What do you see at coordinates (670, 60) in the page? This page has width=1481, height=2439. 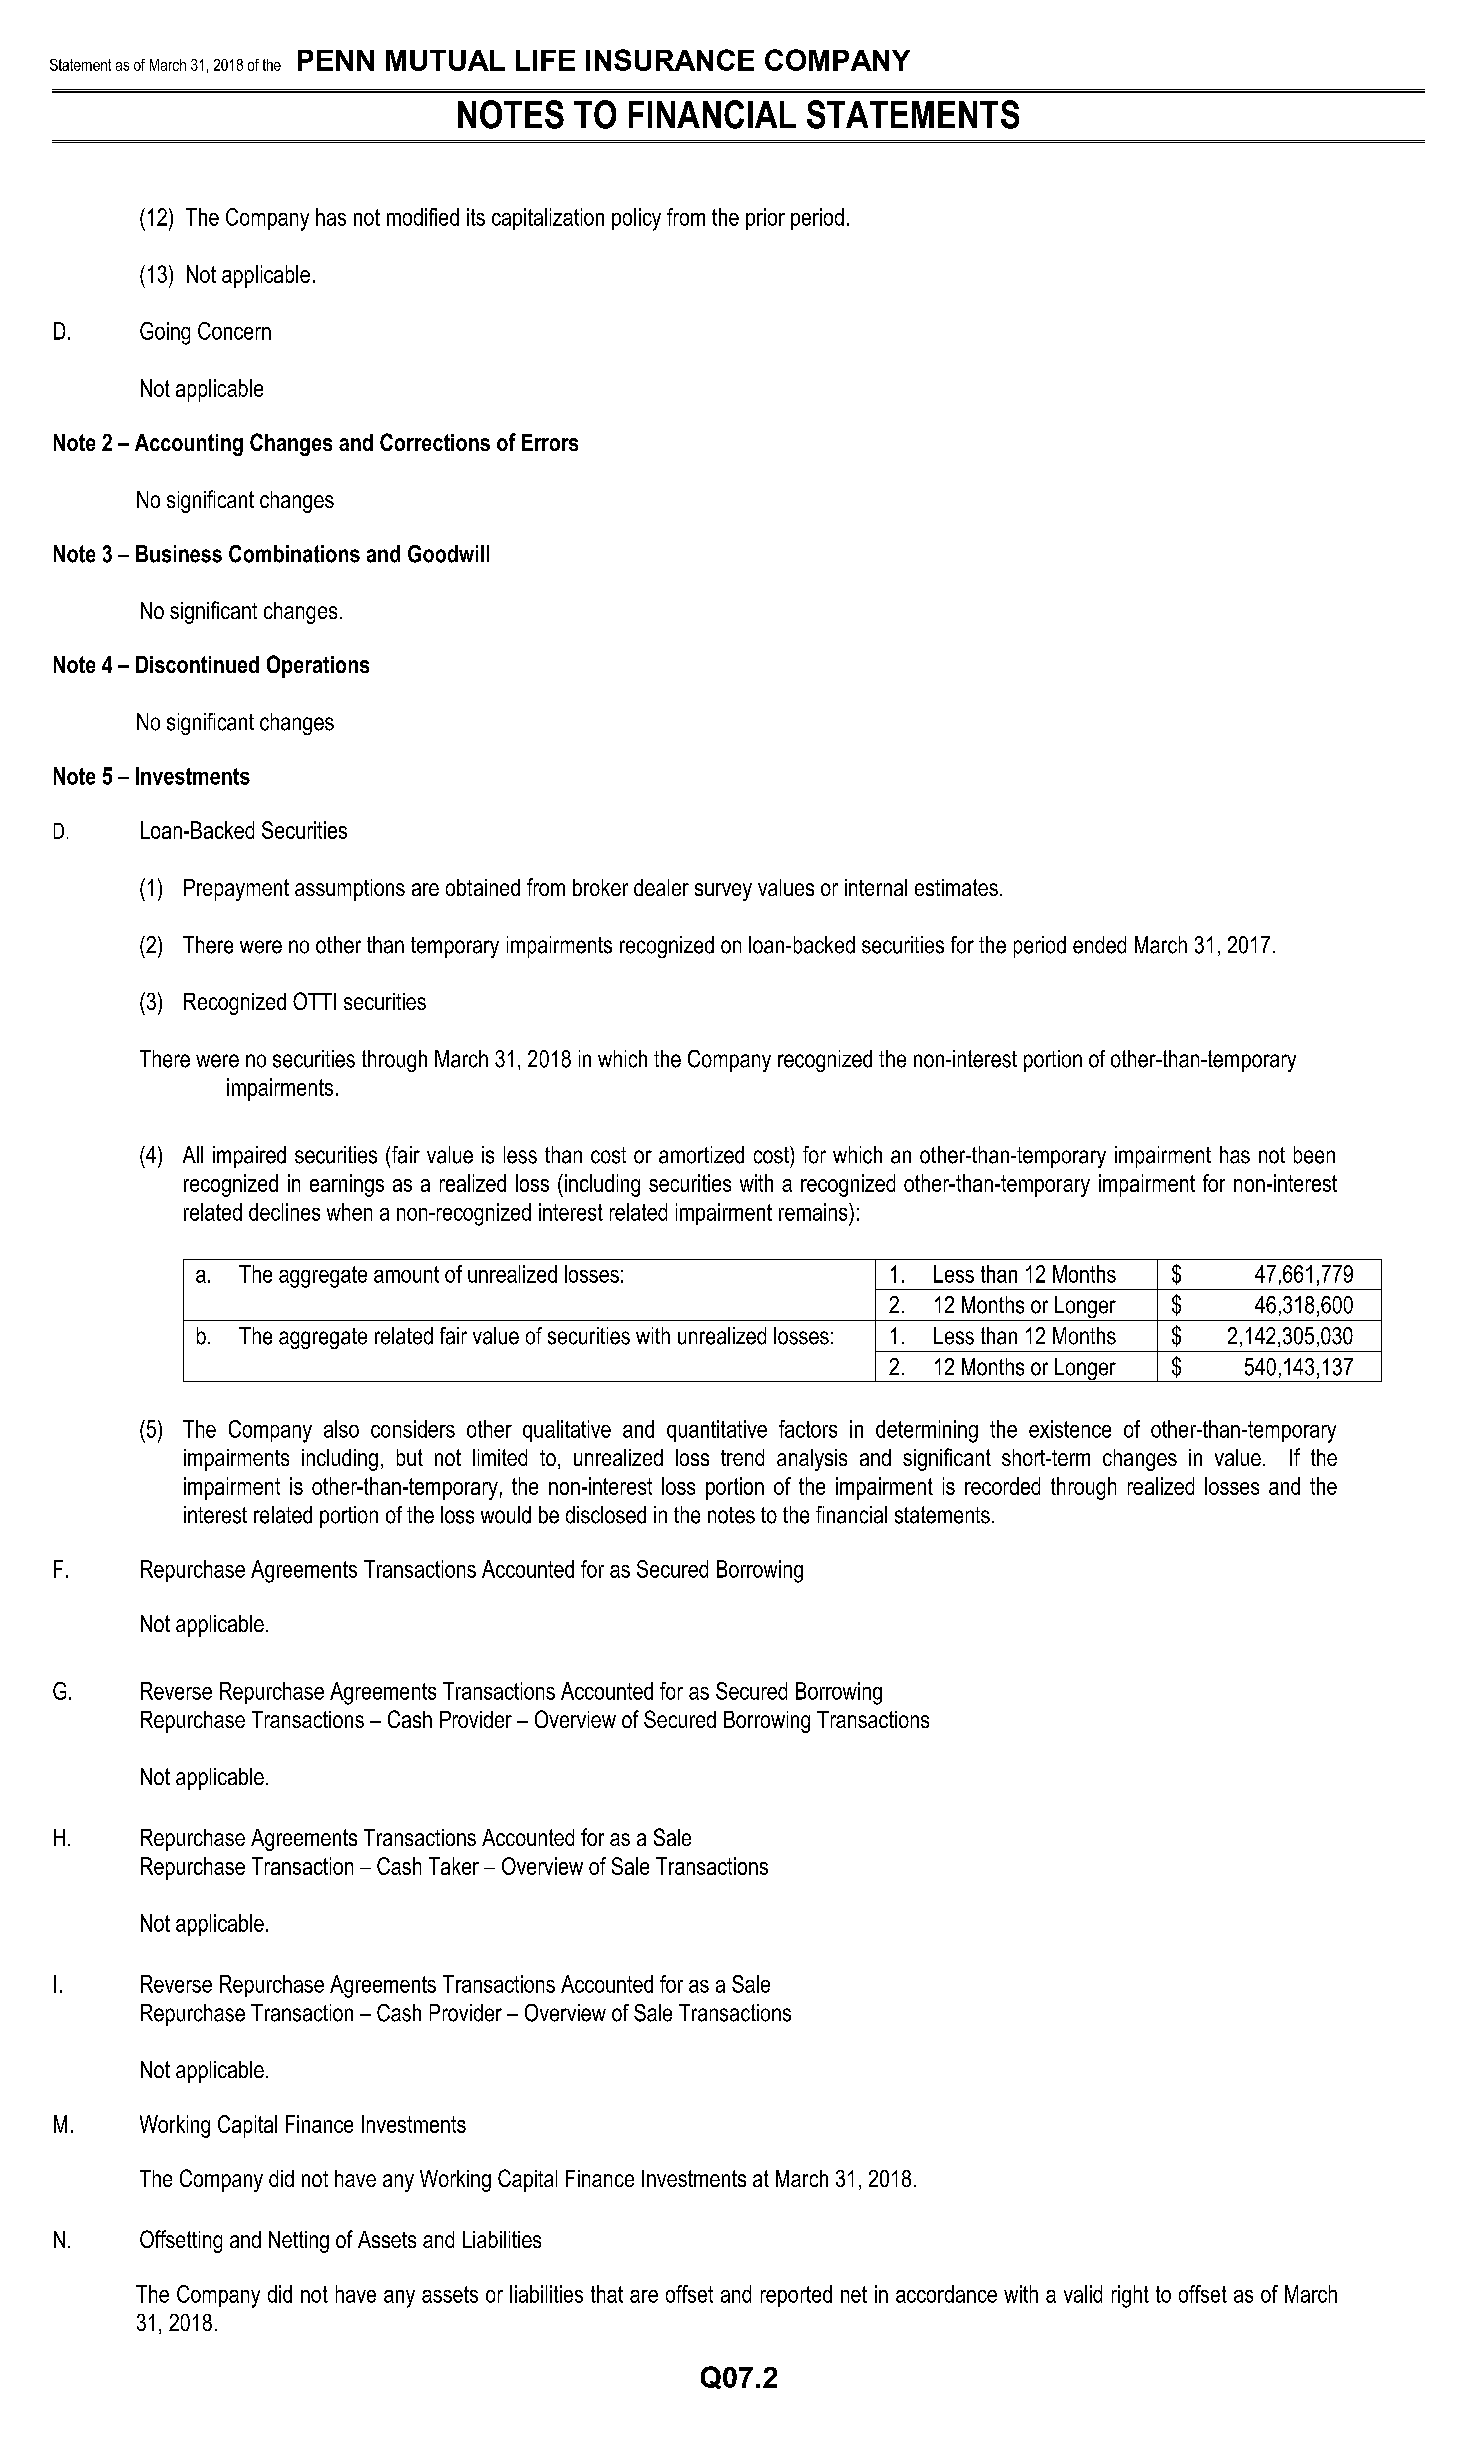 I see `INSURANCE` at bounding box center [670, 60].
